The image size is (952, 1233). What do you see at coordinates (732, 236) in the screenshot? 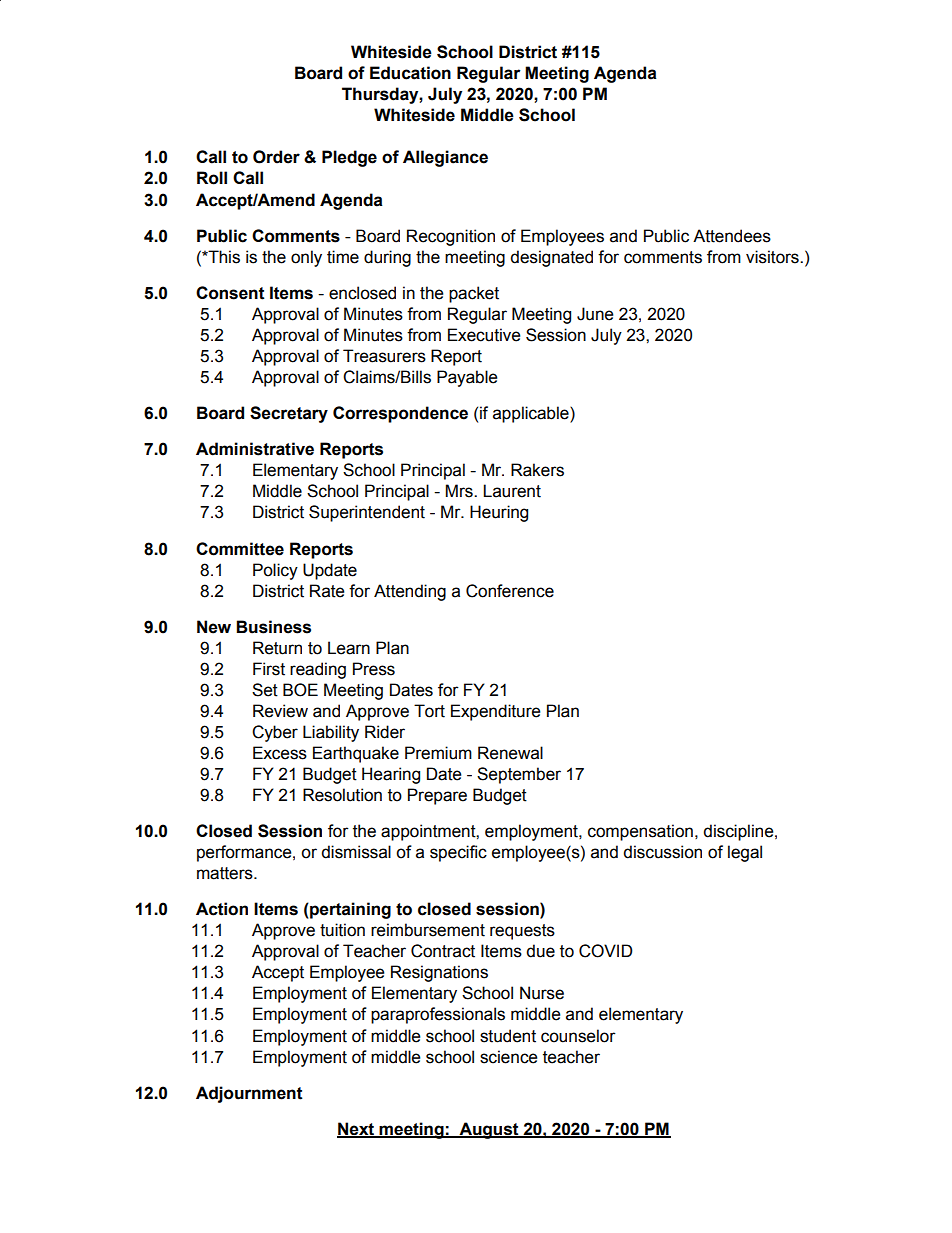
I see `Attendees` at bounding box center [732, 236].
